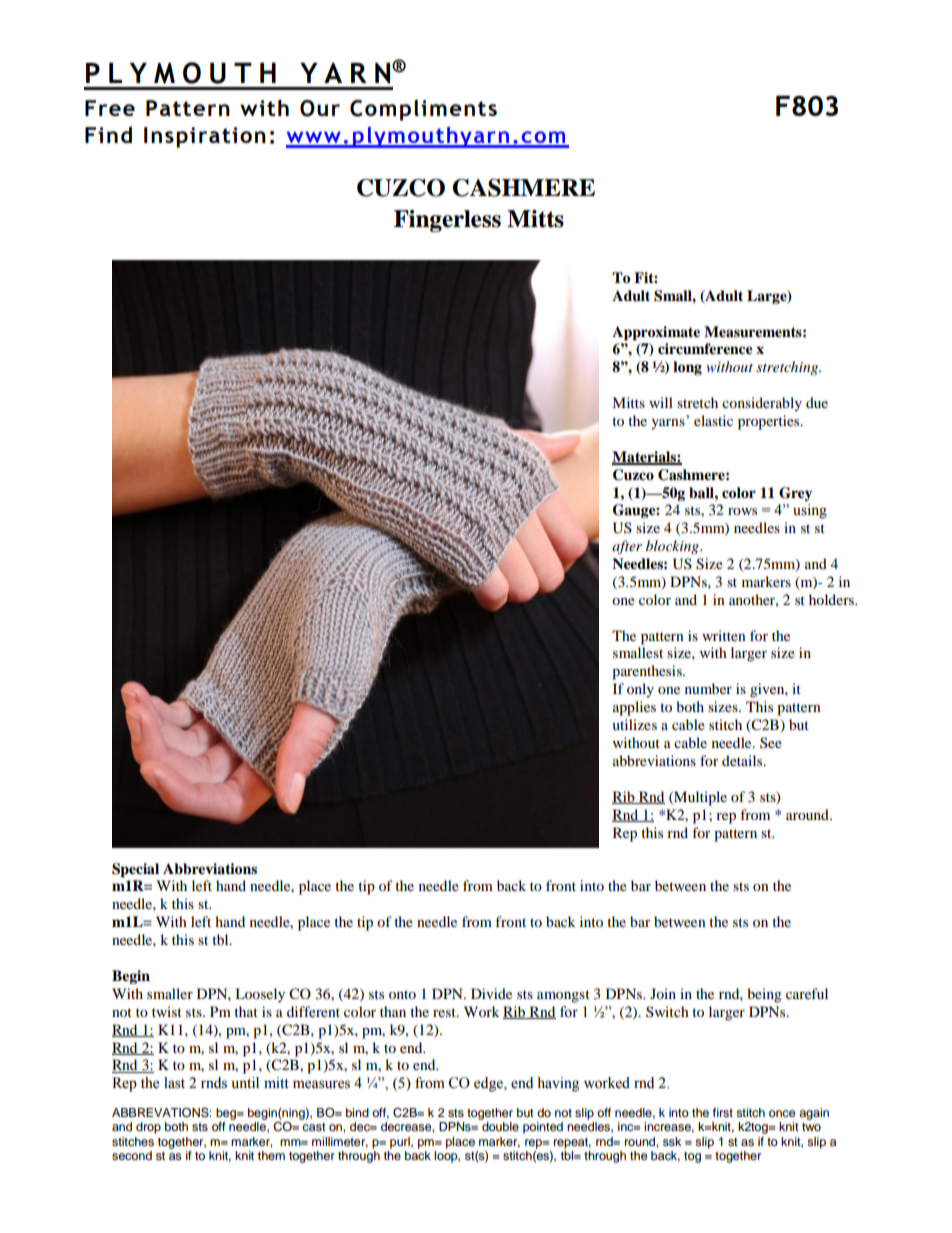 This screenshot has width=952, height=1233. What do you see at coordinates (491, 993) in the screenshot?
I see `Divide` at bounding box center [491, 993].
